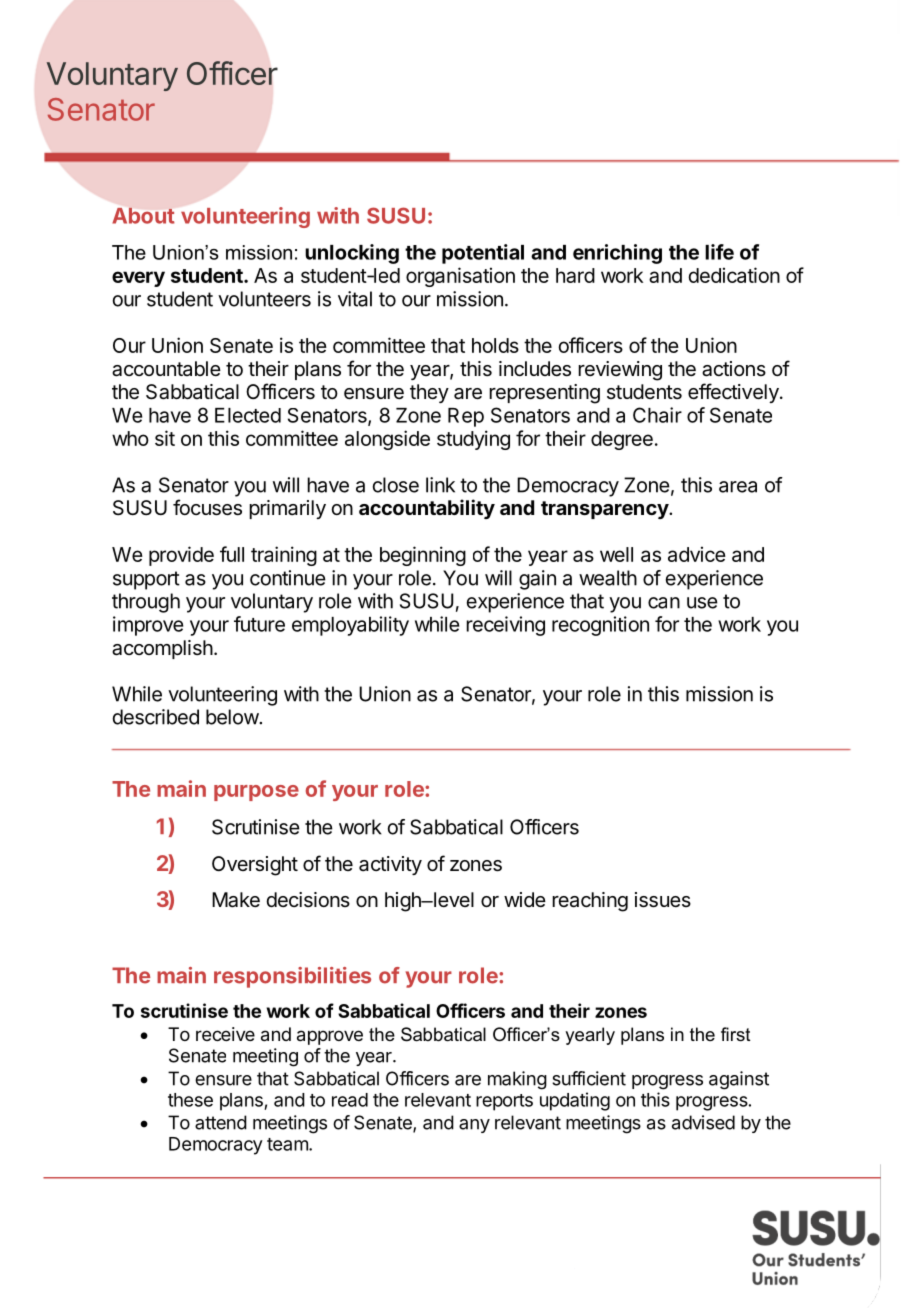 The image size is (924, 1308). What do you see at coordinates (703, 1122) in the screenshot?
I see `advised` at bounding box center [703, 1122].
